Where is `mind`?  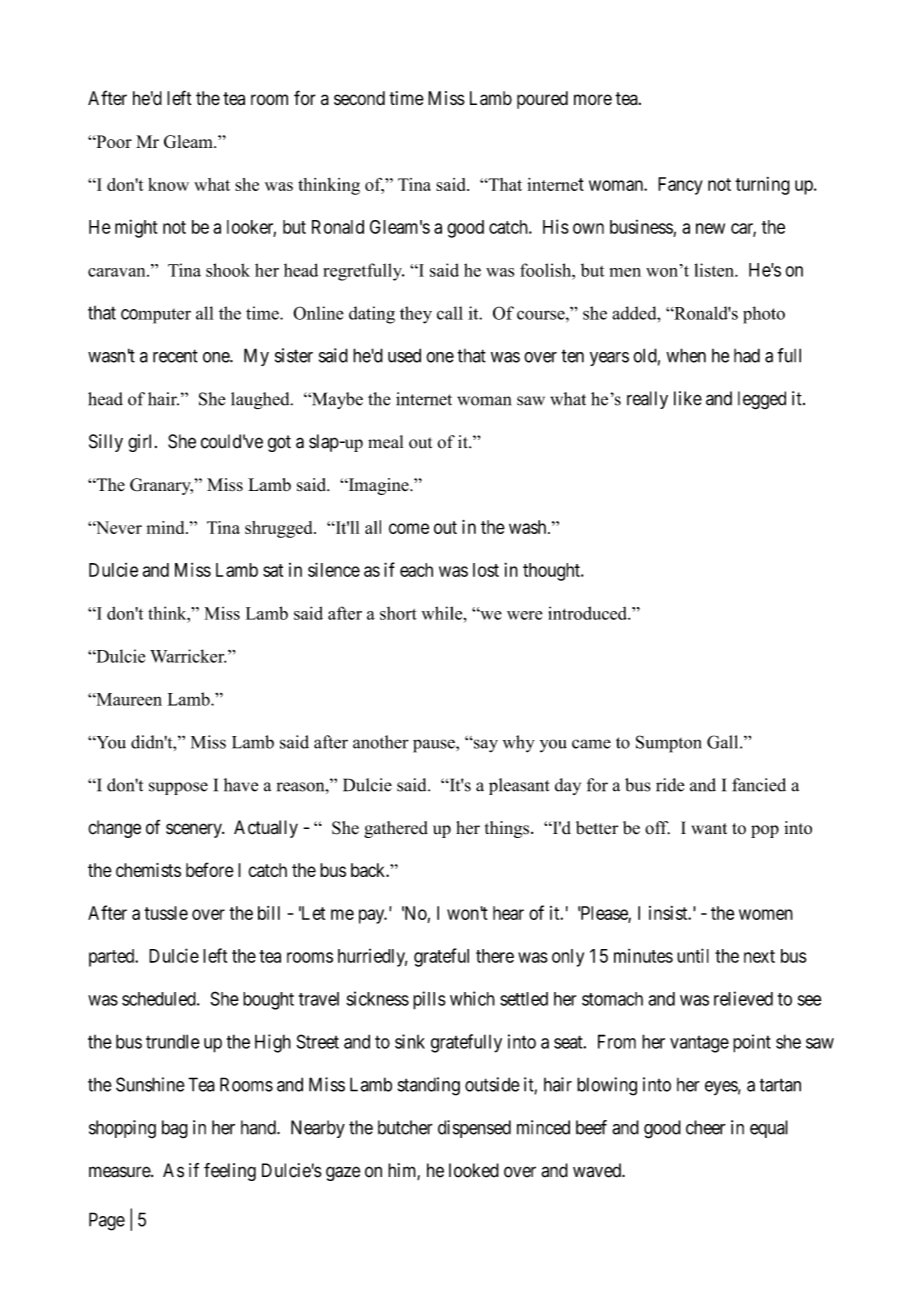
mind is located at coordinates (167, 527).
